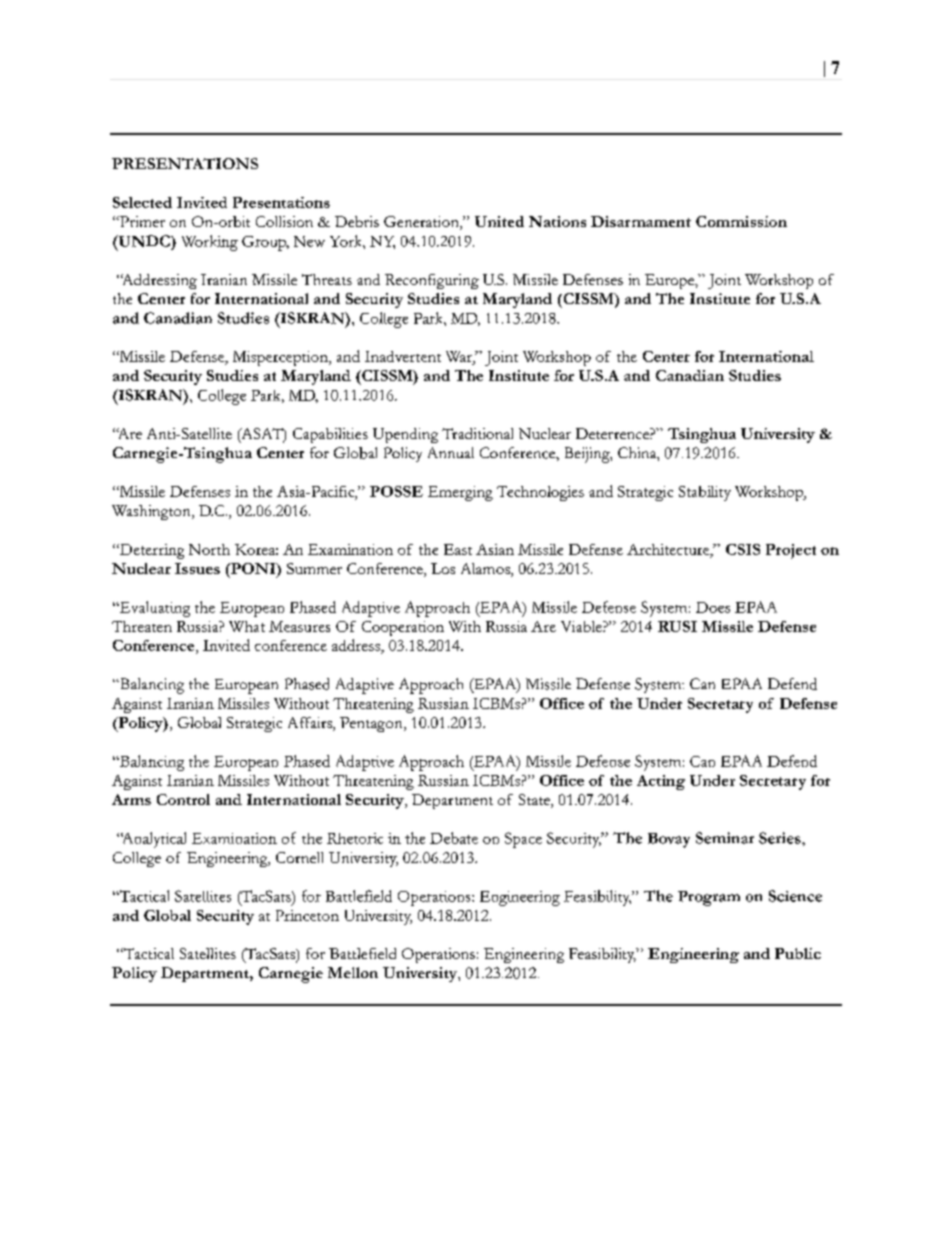  Describe the element at coordinates (705, 493) in the page. I see `Stability` at that location.
